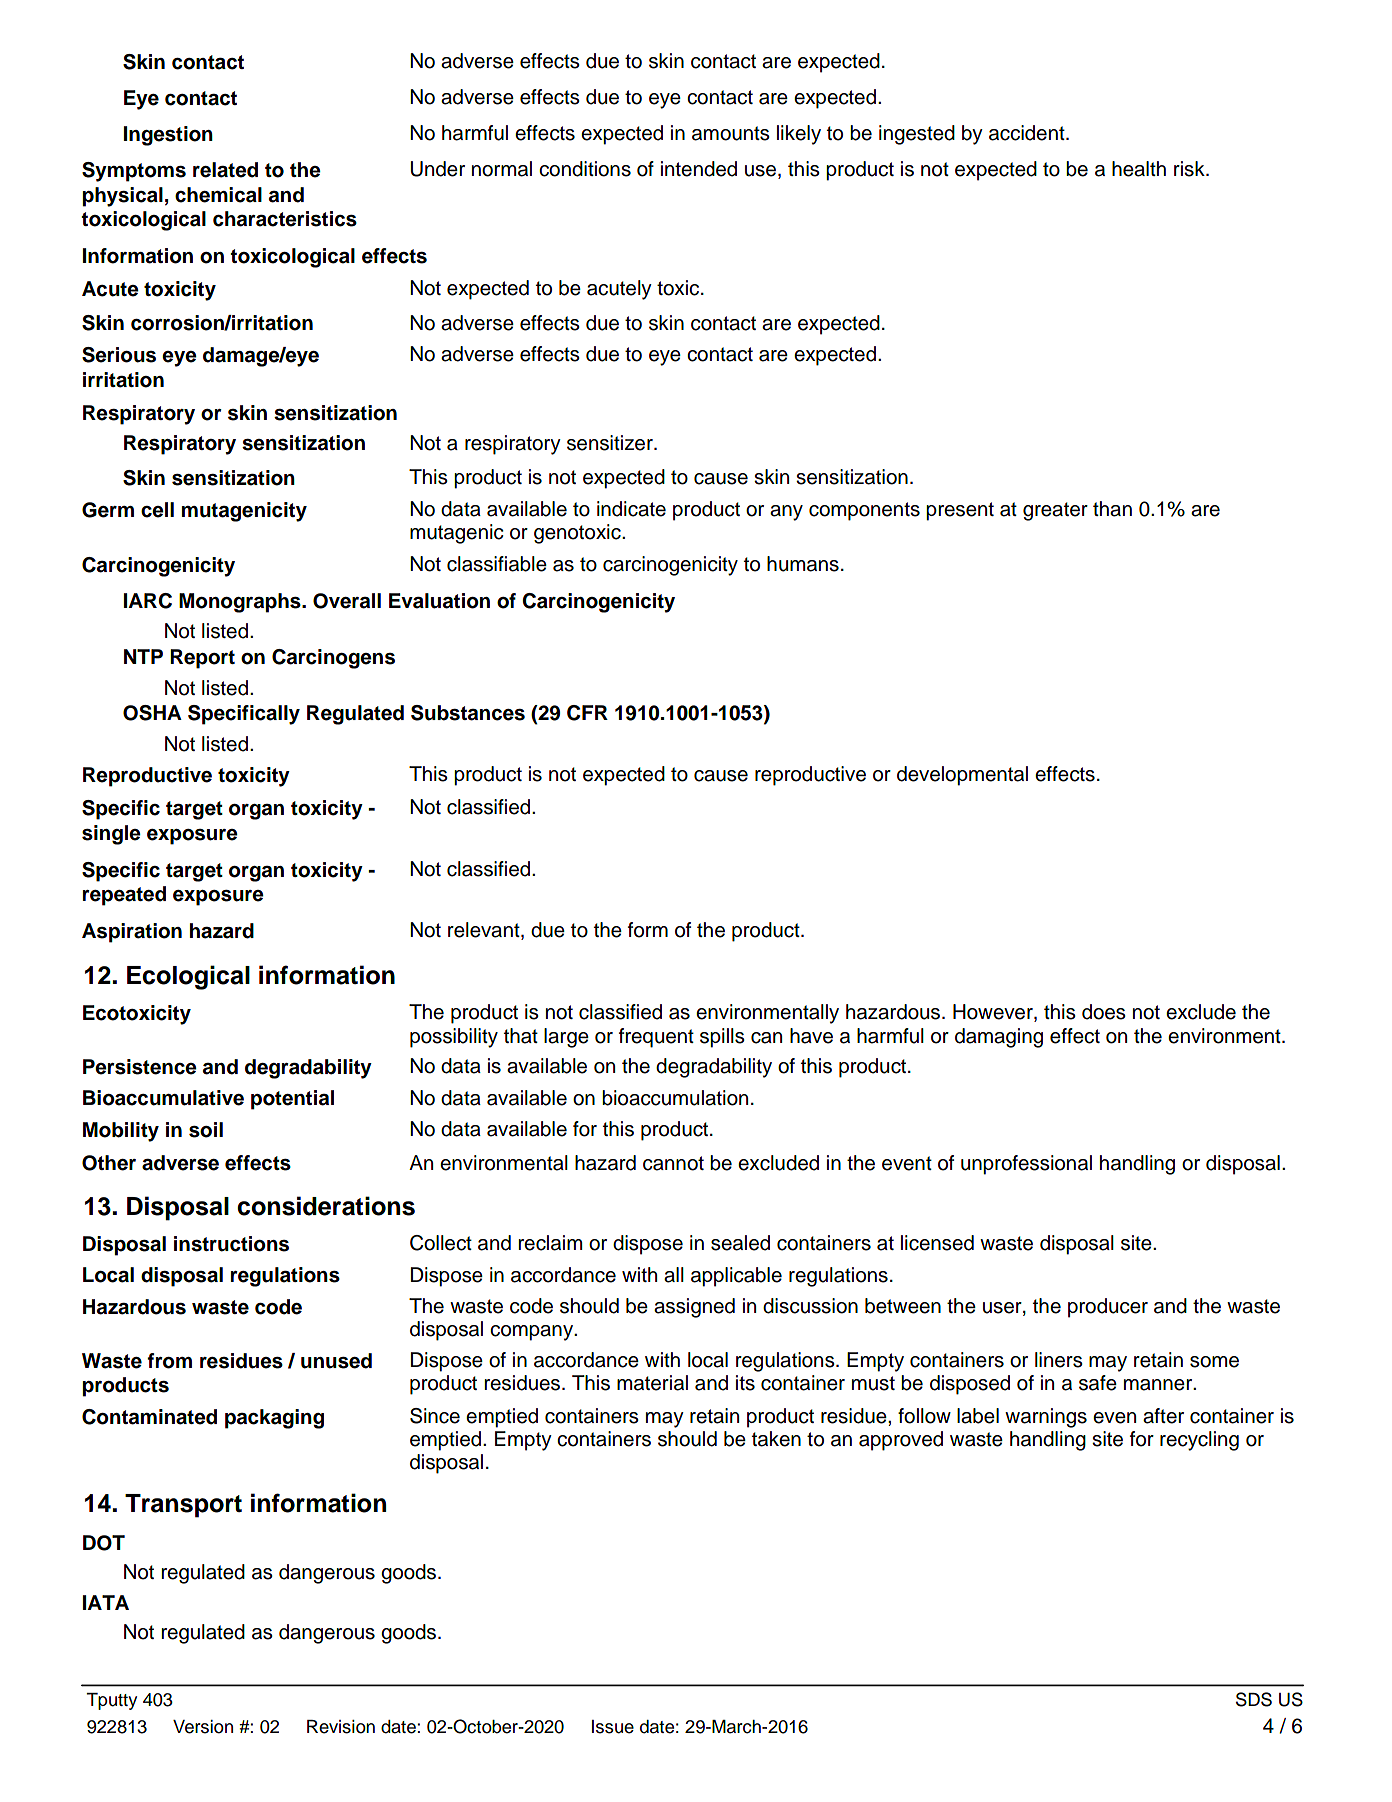 The width and height of the screenshot is (1392, 1802). Describe the element at coordinates (1104, 1012) in the screenshot. I see `does` at that location.
